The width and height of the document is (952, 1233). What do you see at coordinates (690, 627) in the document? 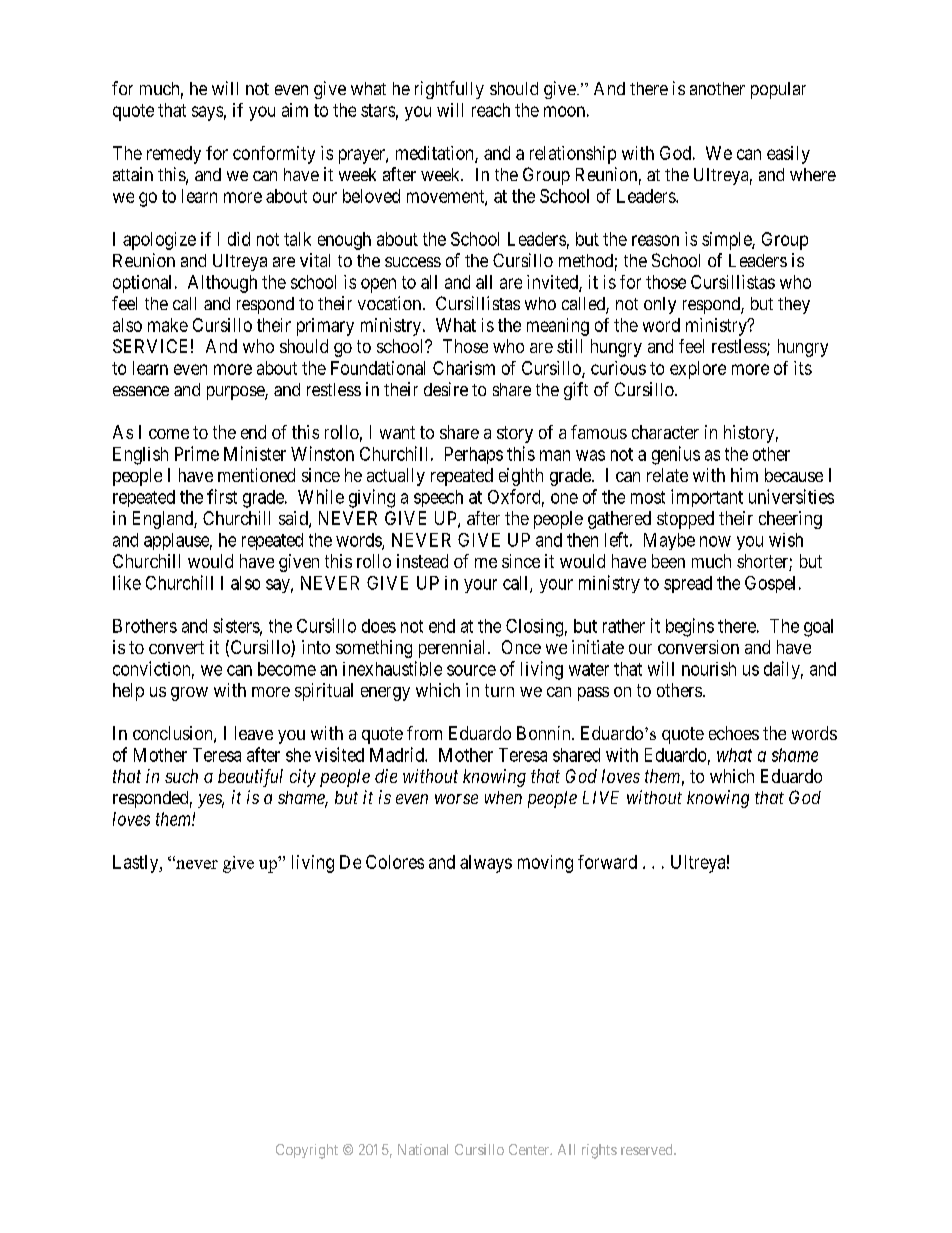
I see `begins` at bounding box center [690, 627].
